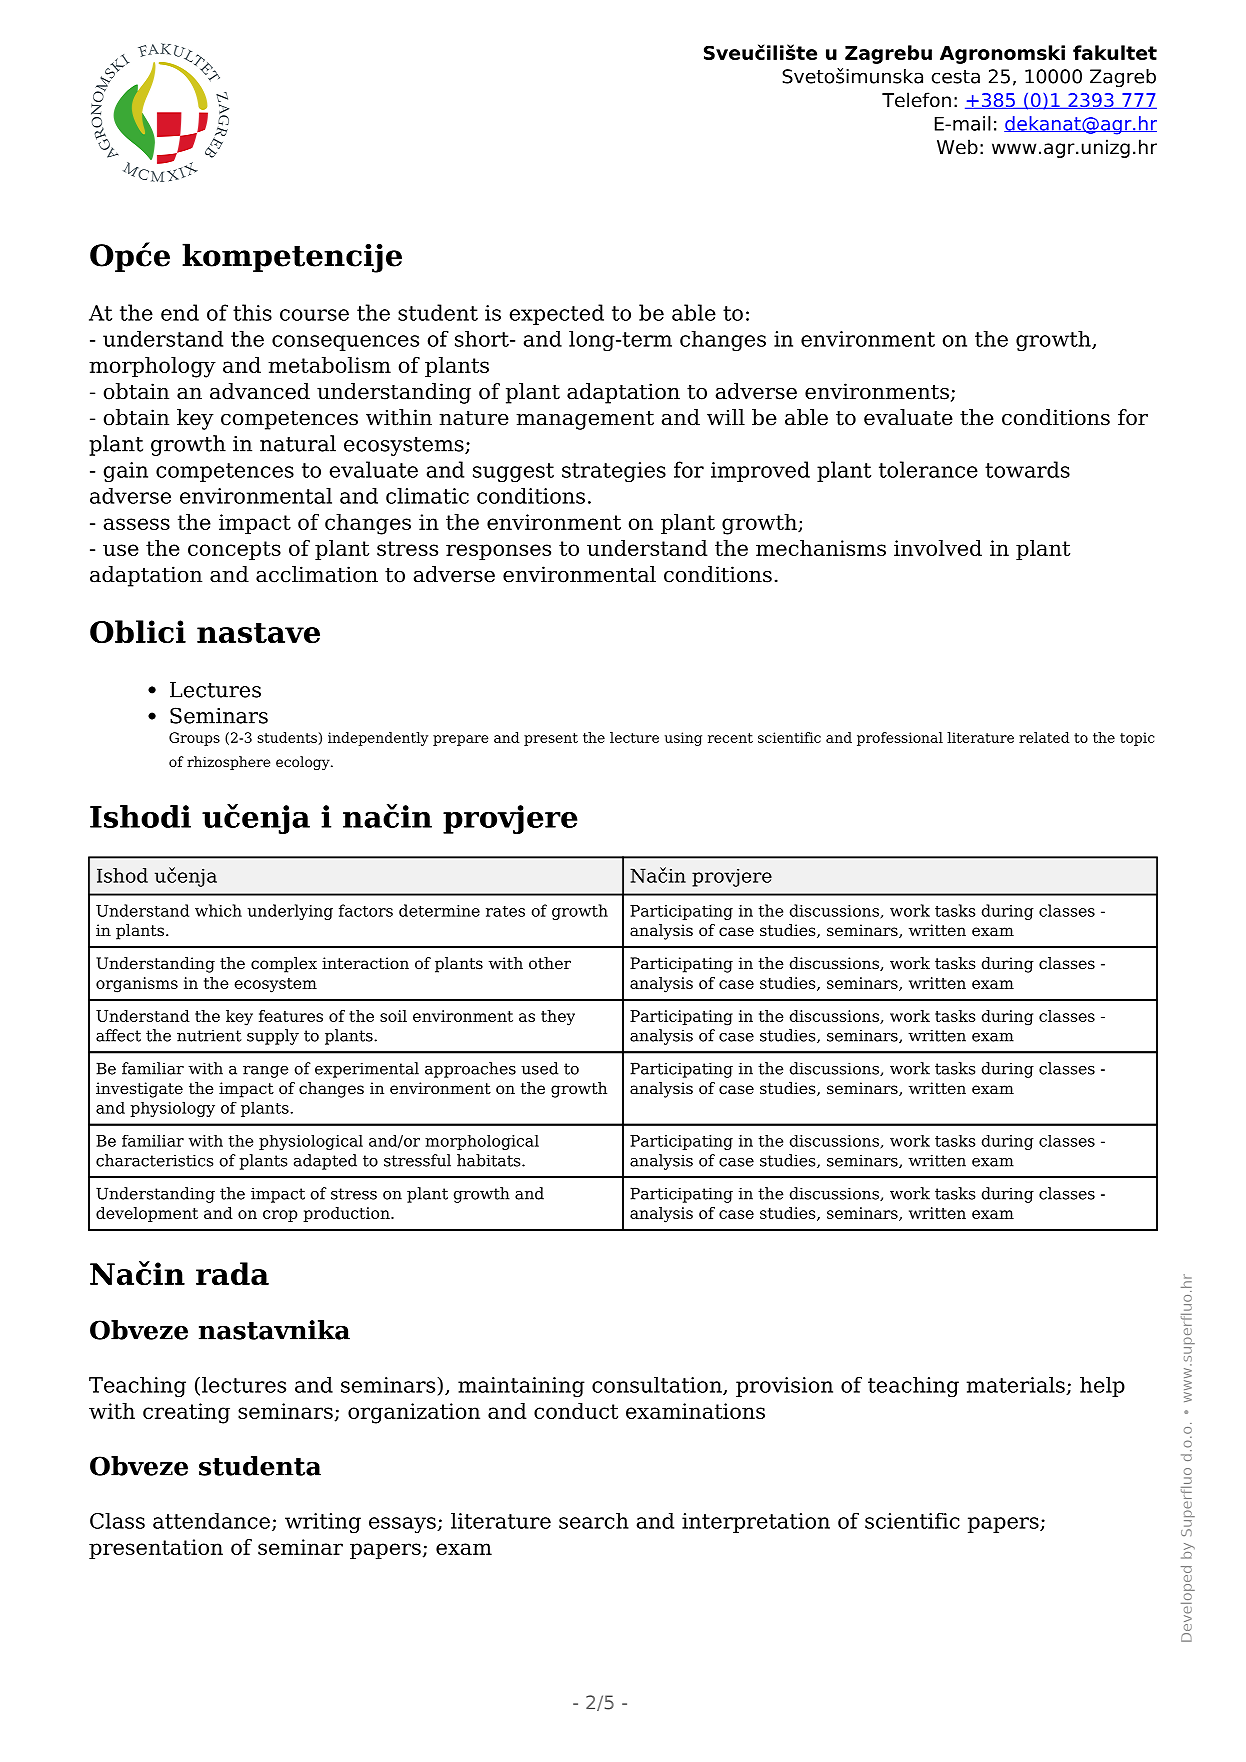 This screenshot has height=1762, width=1246. What do you see at coordinates (585, 420) in the screenshot?
I see `management` at bounding box center [585, 420].
